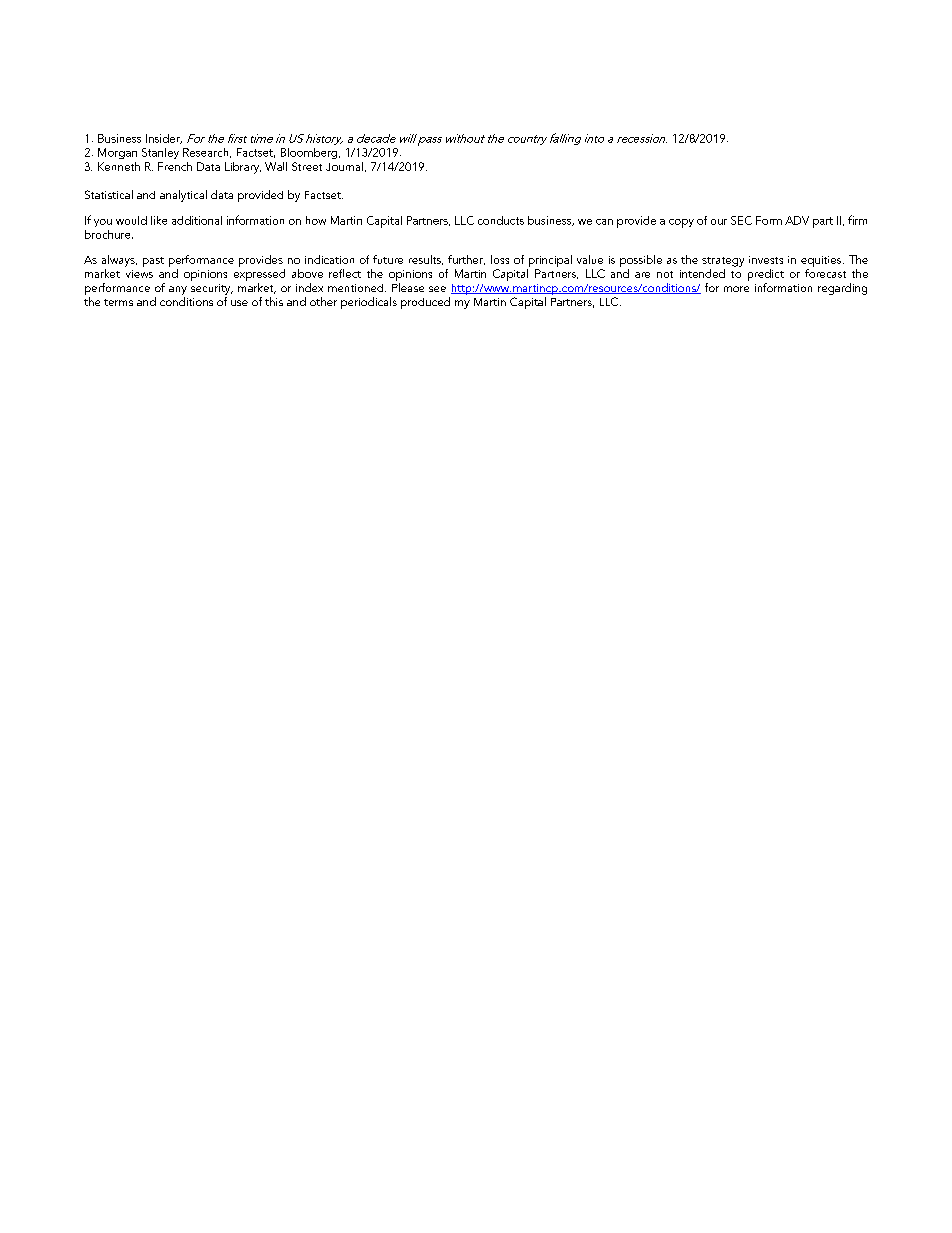 The width and height of the image is (952, 1233). What do you see at coordinates (153, 262) in the image?
I see `past` at bounding box center [153, 262].
